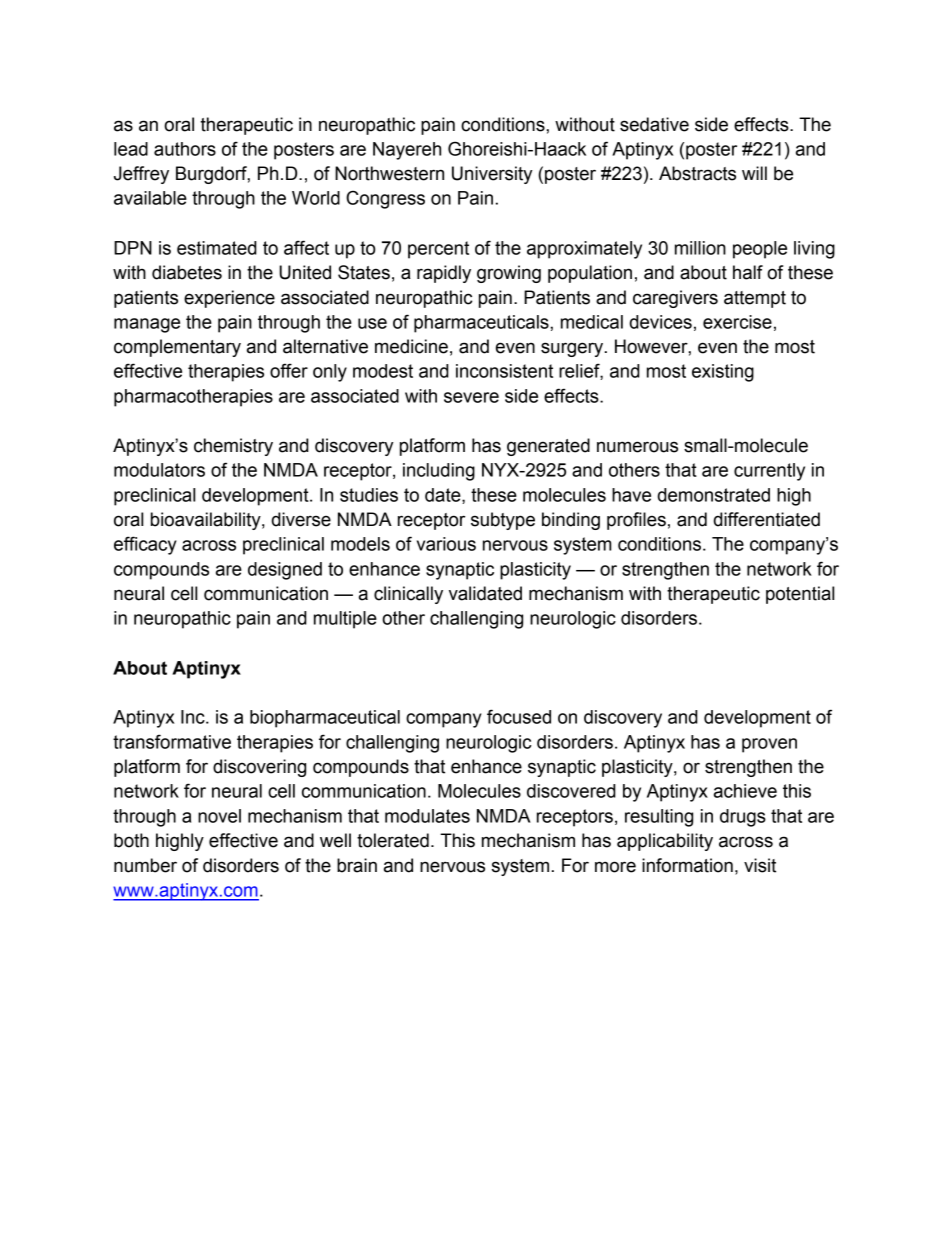  What do you see at coordinates (769, 745) in the screenshot?
I see `proven` at bounding box center [769, 745].
